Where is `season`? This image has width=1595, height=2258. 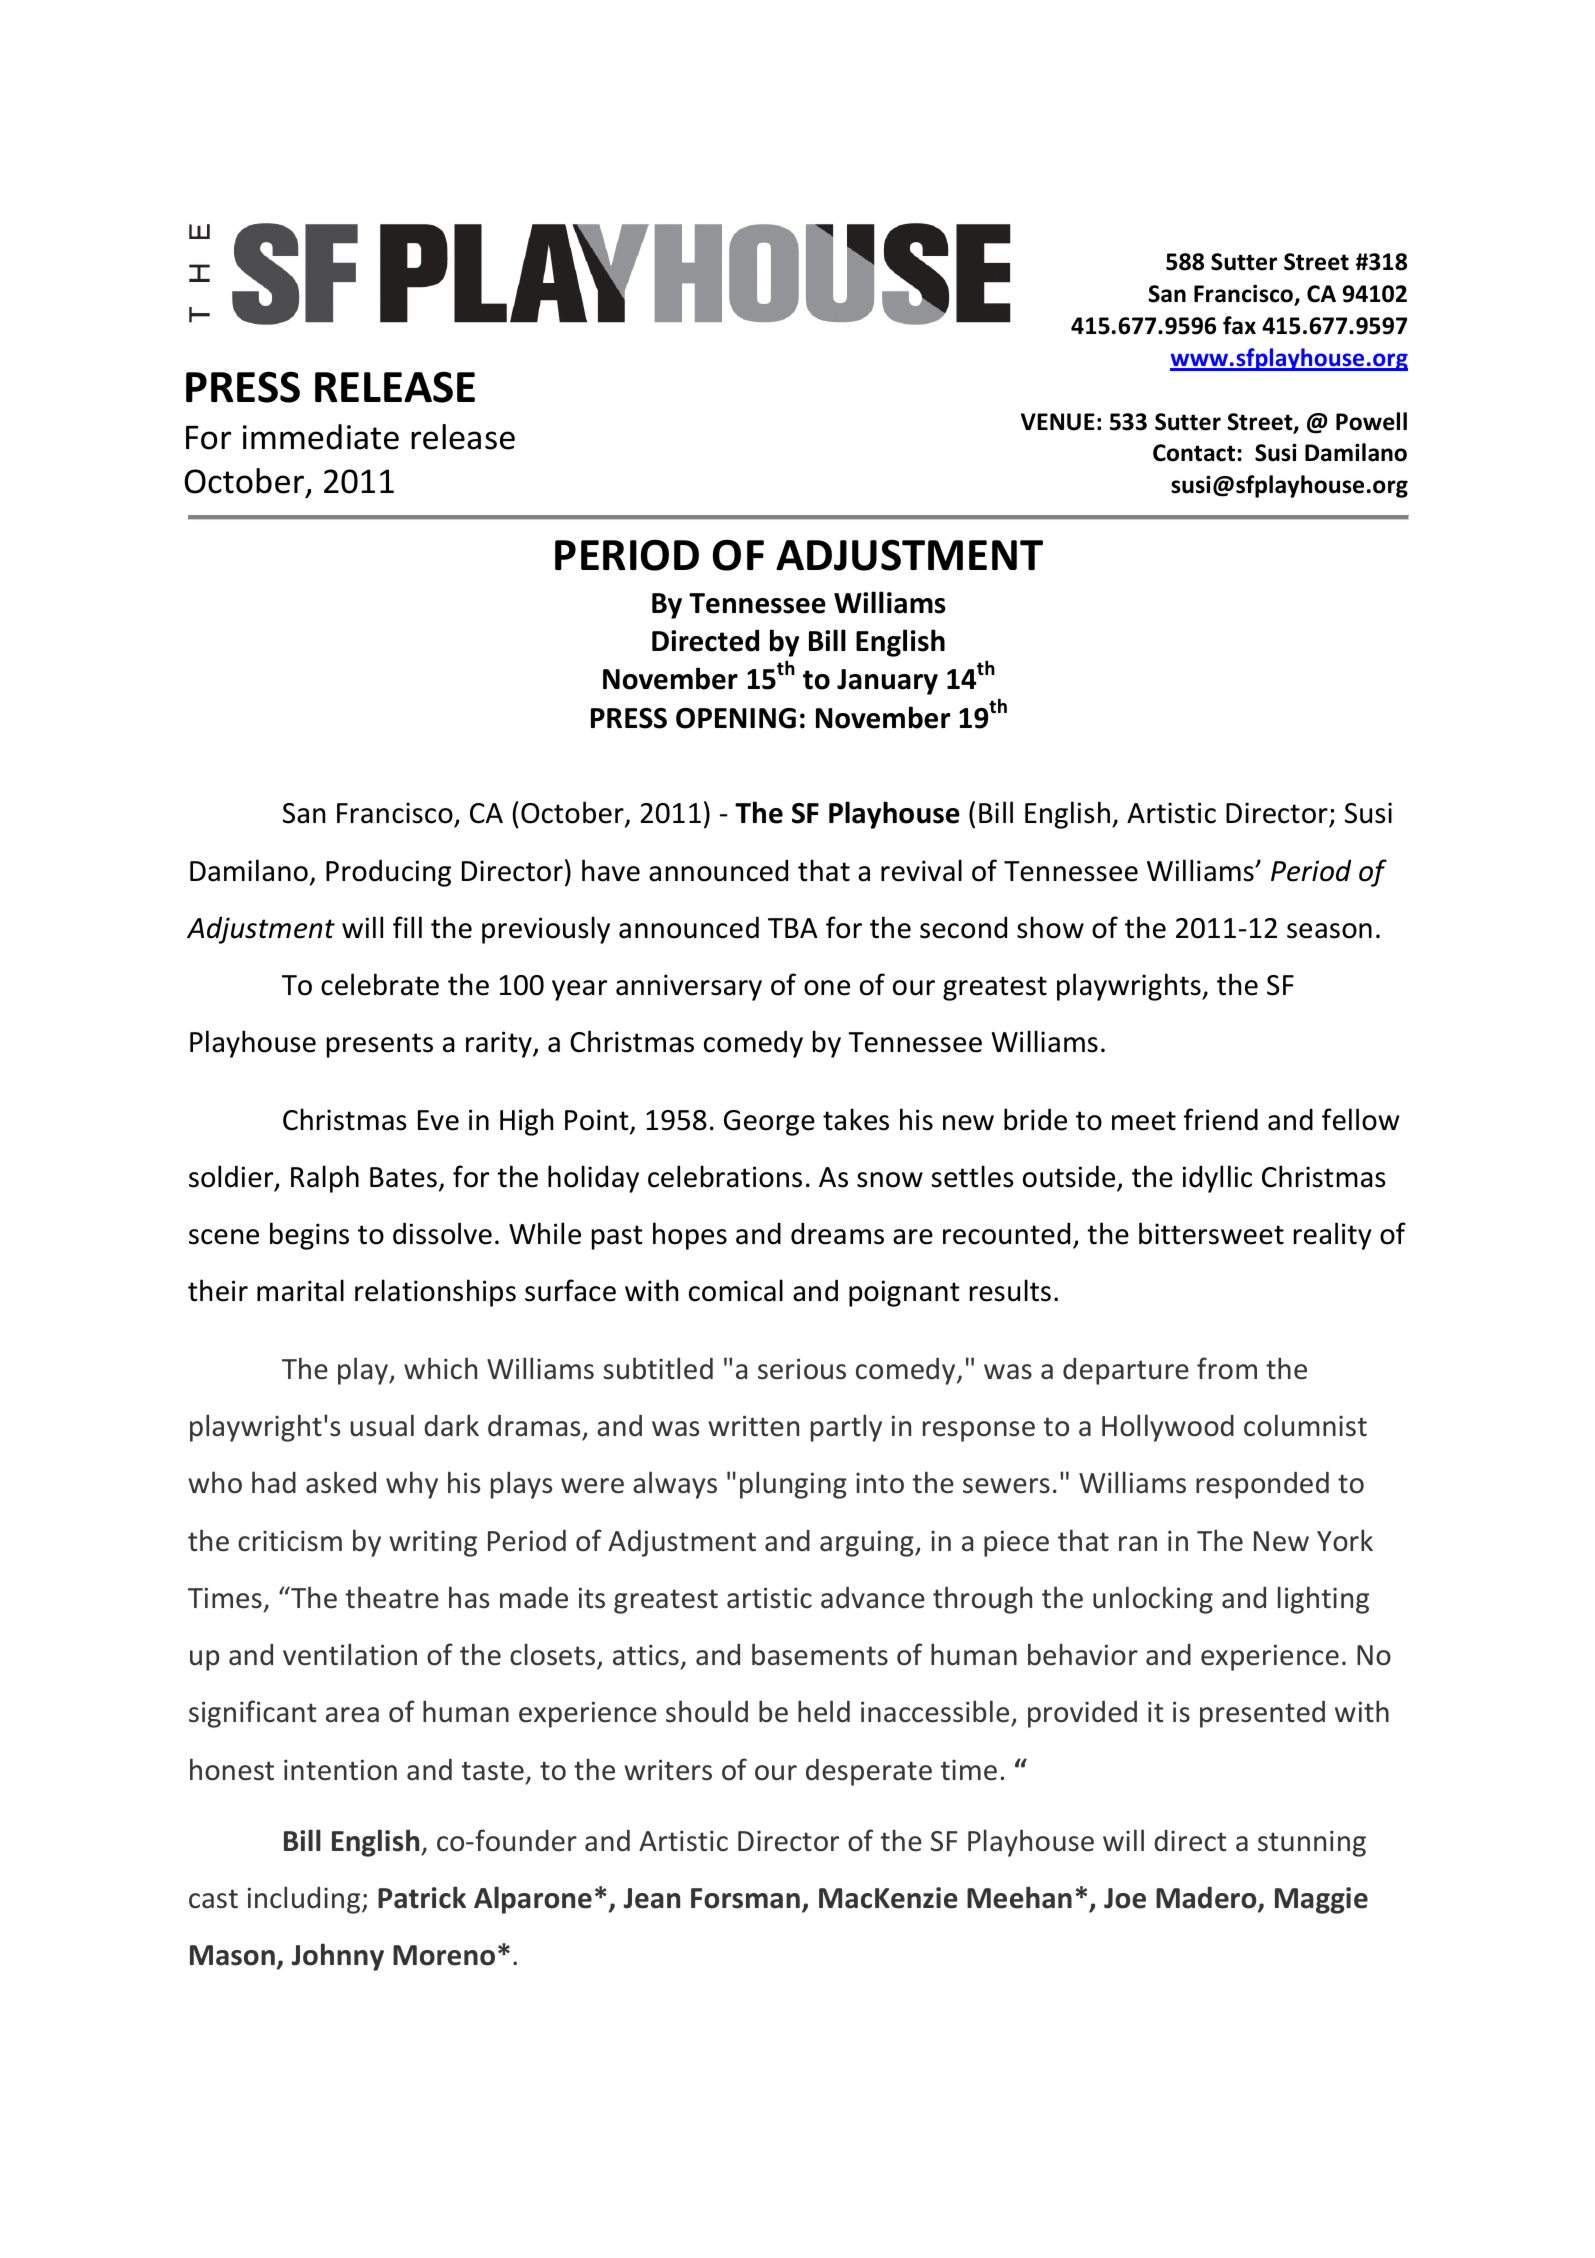 season is located at coordinates (1329, 931).
